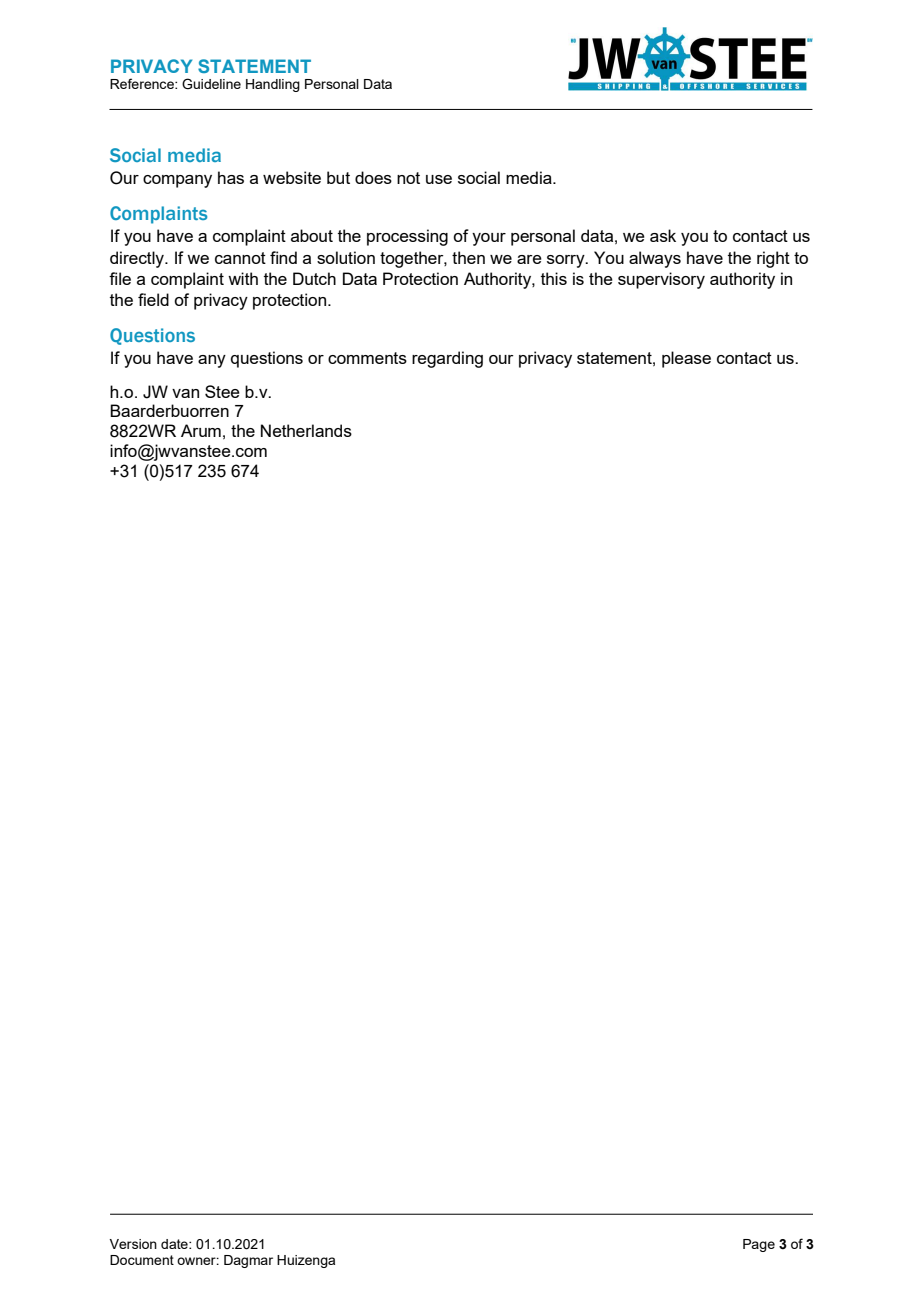  What do you see at coordinates (686, 359) in the screenshot?
I see `please` at bounding box center [686, 359].
